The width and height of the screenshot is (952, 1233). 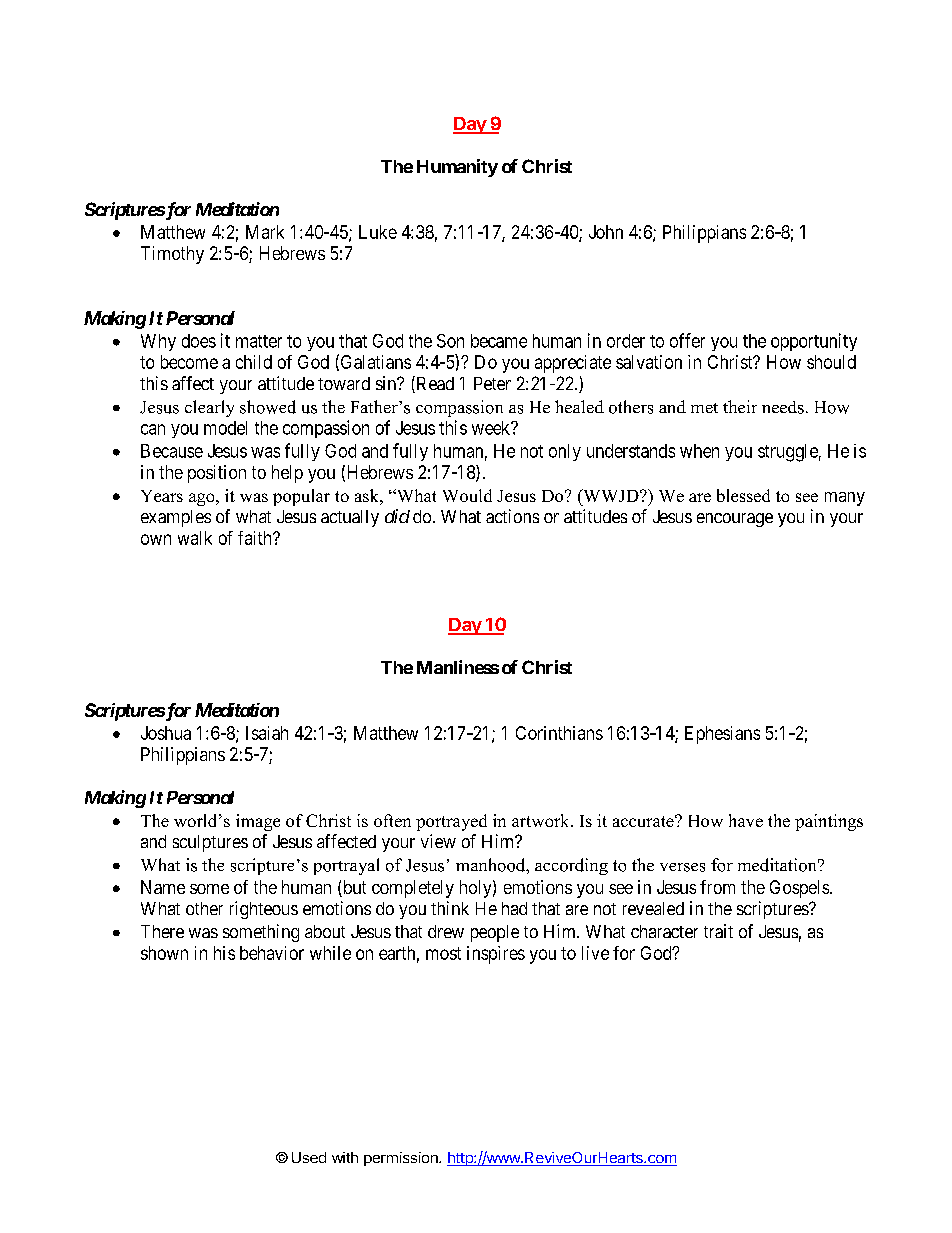 I want to click on Corinthians, so click(x=559, y=733).
